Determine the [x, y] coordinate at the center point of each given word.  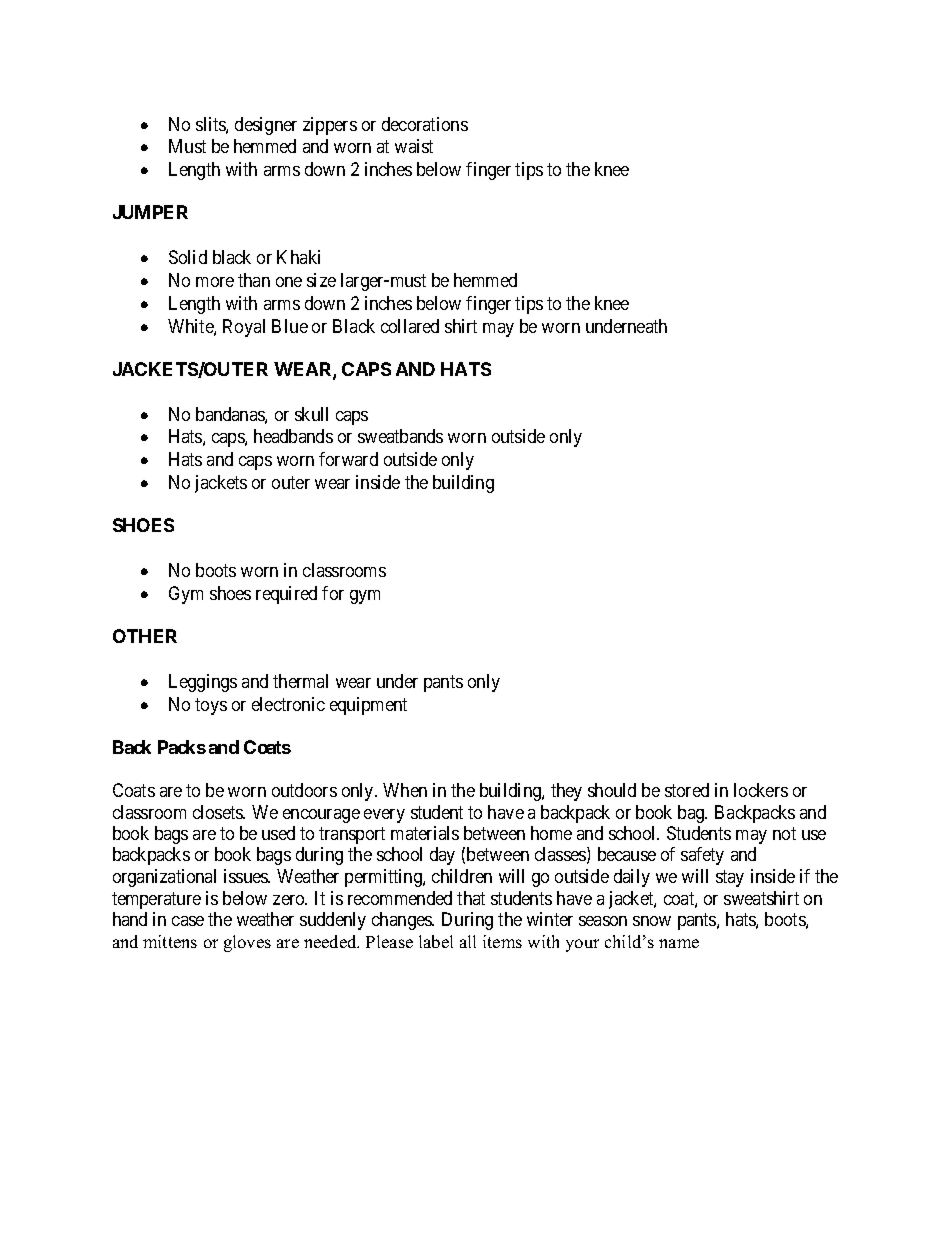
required [286, 595]
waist [414, 146]
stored [687, 790]
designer [266, 126]
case [188, 921]
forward [348, 459]
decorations [425, 124]
